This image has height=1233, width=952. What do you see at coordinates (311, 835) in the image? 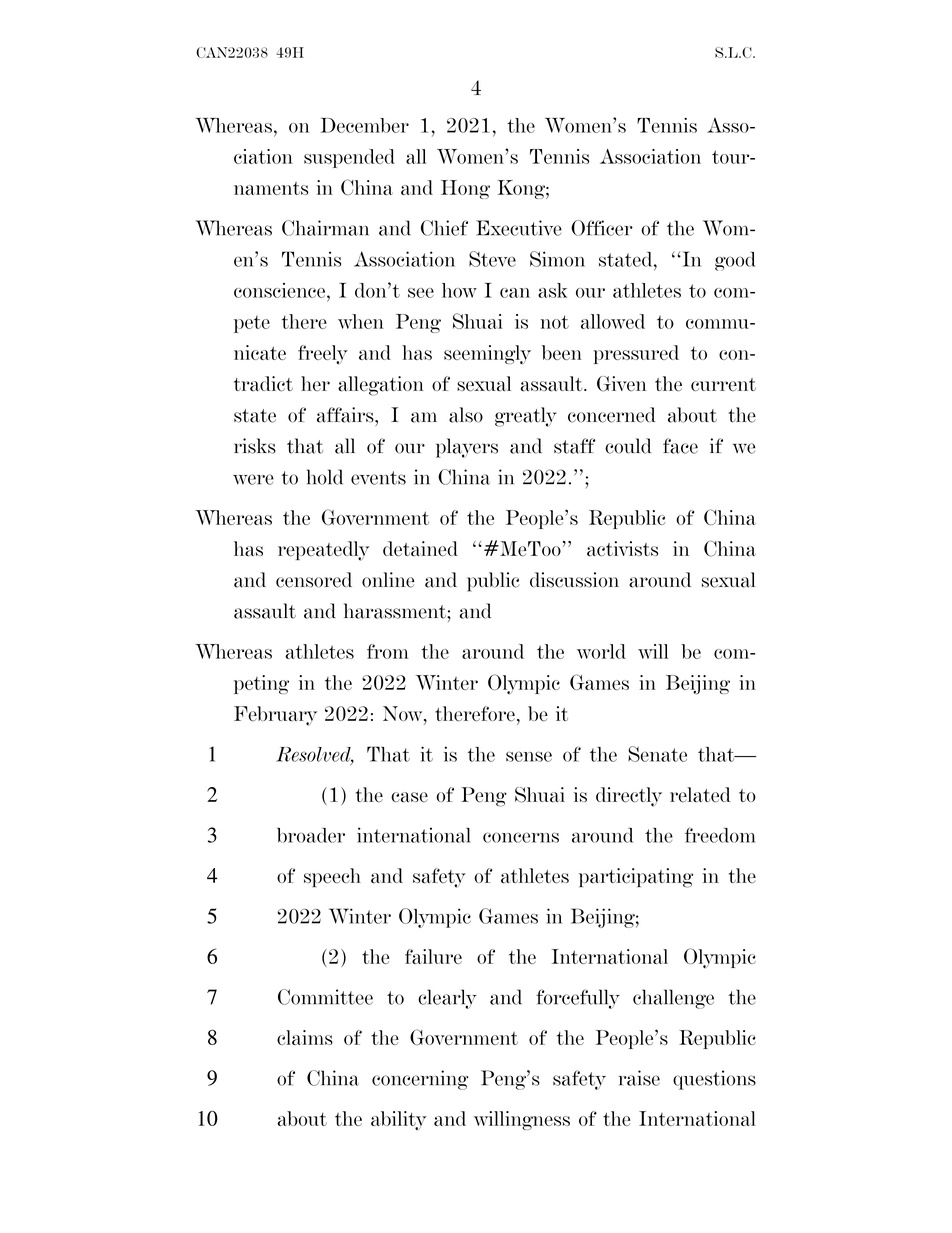
I see `broader` at bounding box center [311, 835].
